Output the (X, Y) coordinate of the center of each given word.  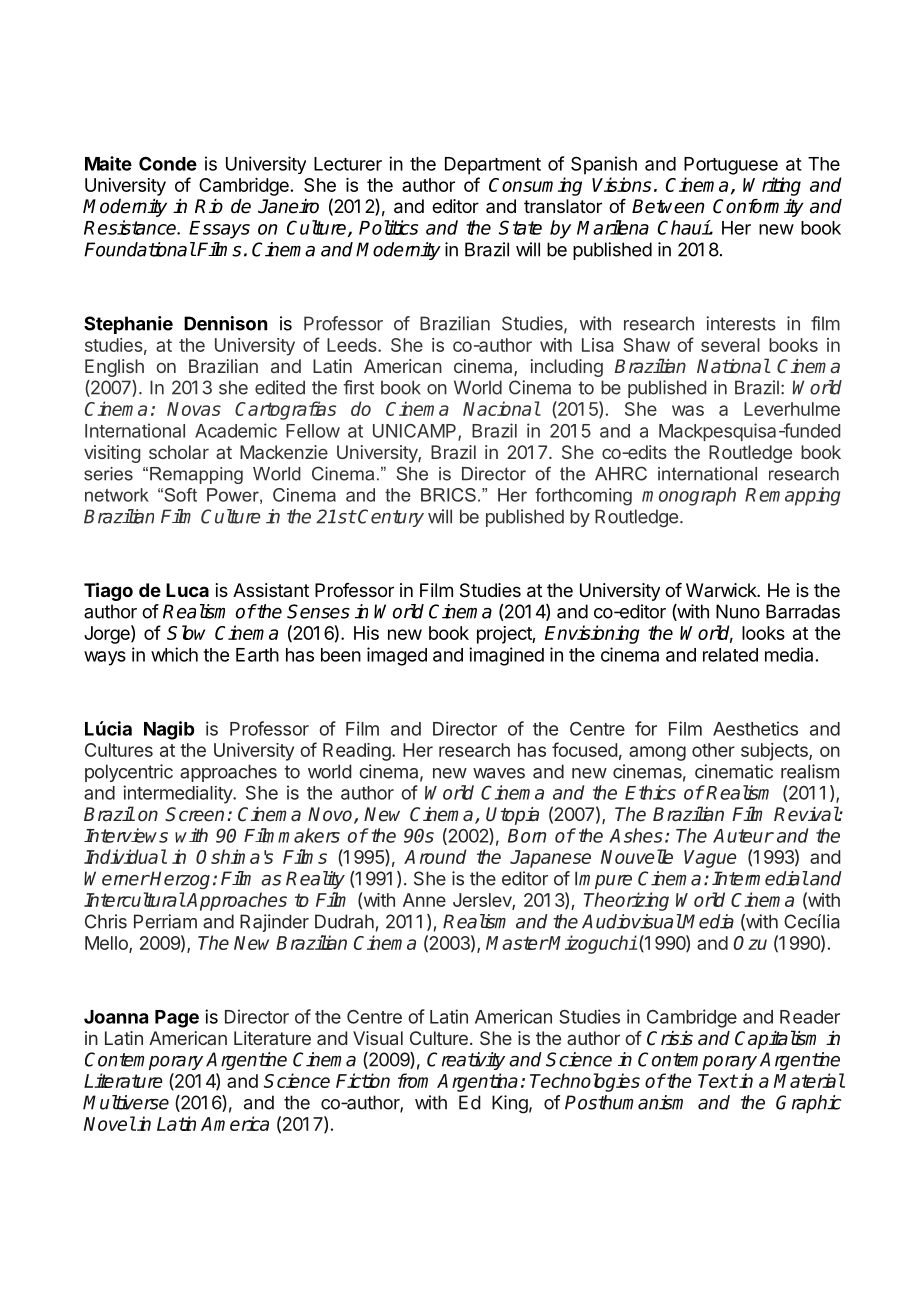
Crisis (670, 1038)
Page (177, 1019)
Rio (209, 206)
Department (493, 166)
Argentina (477, 1082)
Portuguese (731, 166)
